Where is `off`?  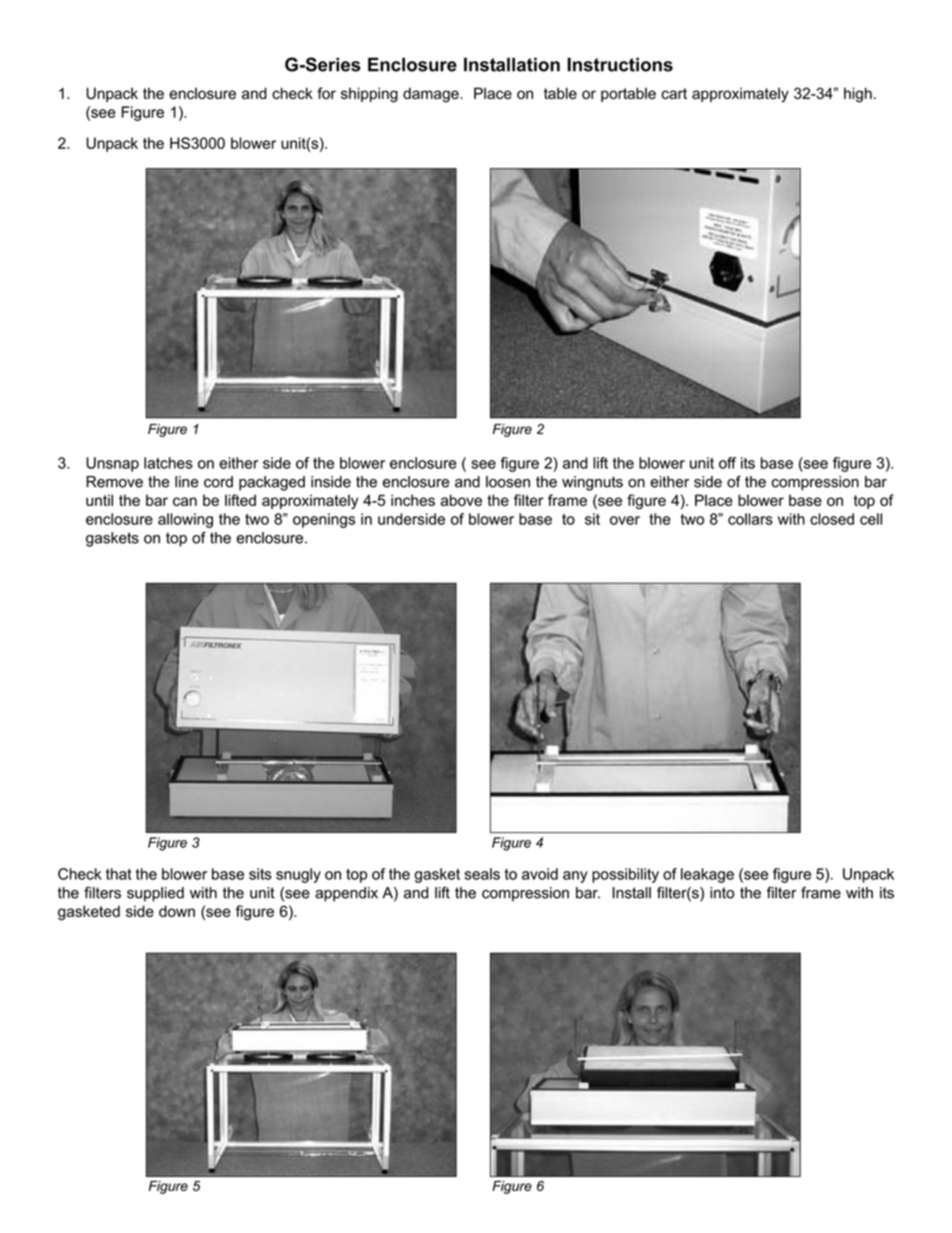
off is located at coordinates (727, 463).
